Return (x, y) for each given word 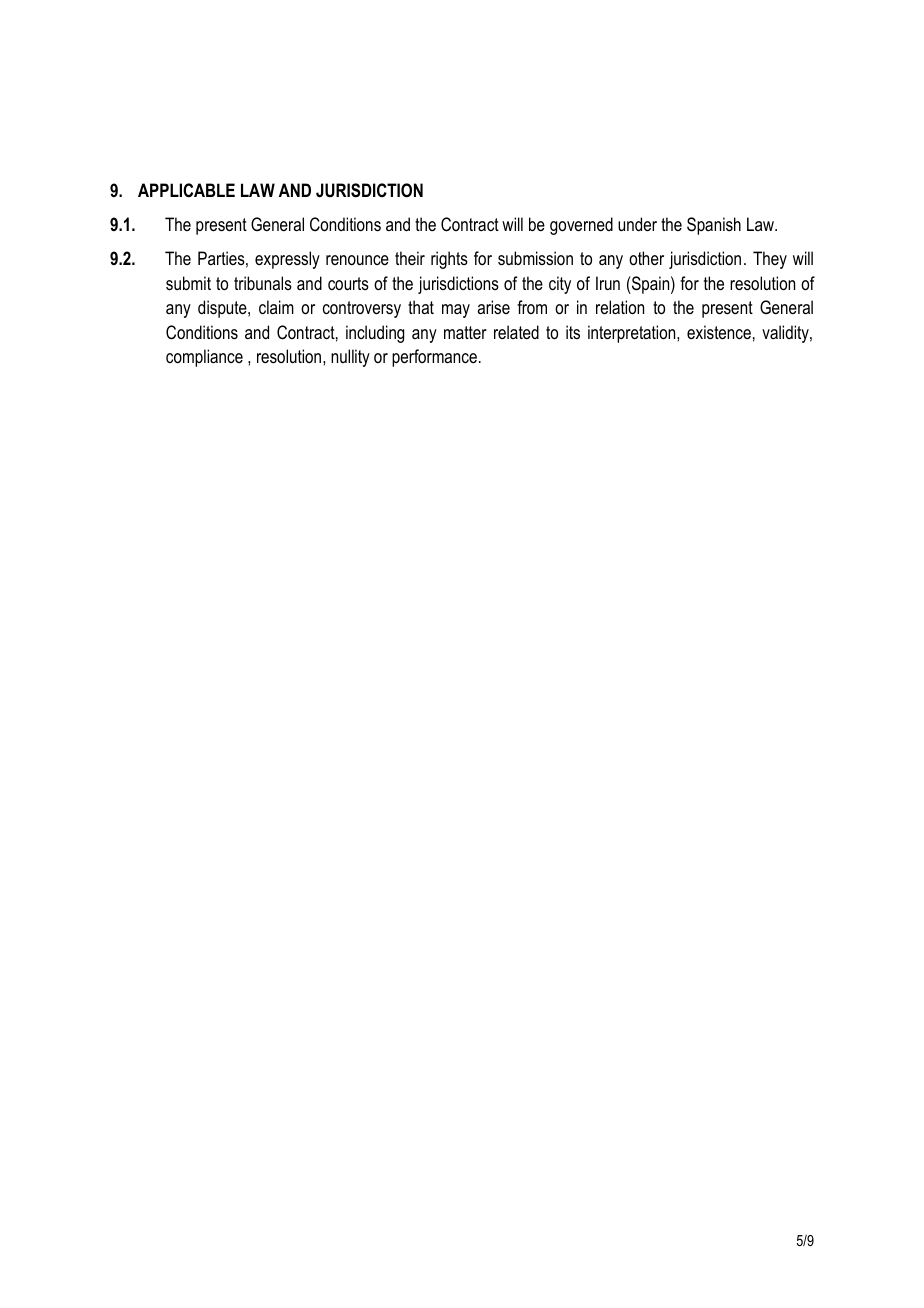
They (770, 260)
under (637, 224)
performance (434, 358)
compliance (204, 358)
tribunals (263, 283)
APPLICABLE (186, 190)
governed (581, 226)
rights (449, 260)
